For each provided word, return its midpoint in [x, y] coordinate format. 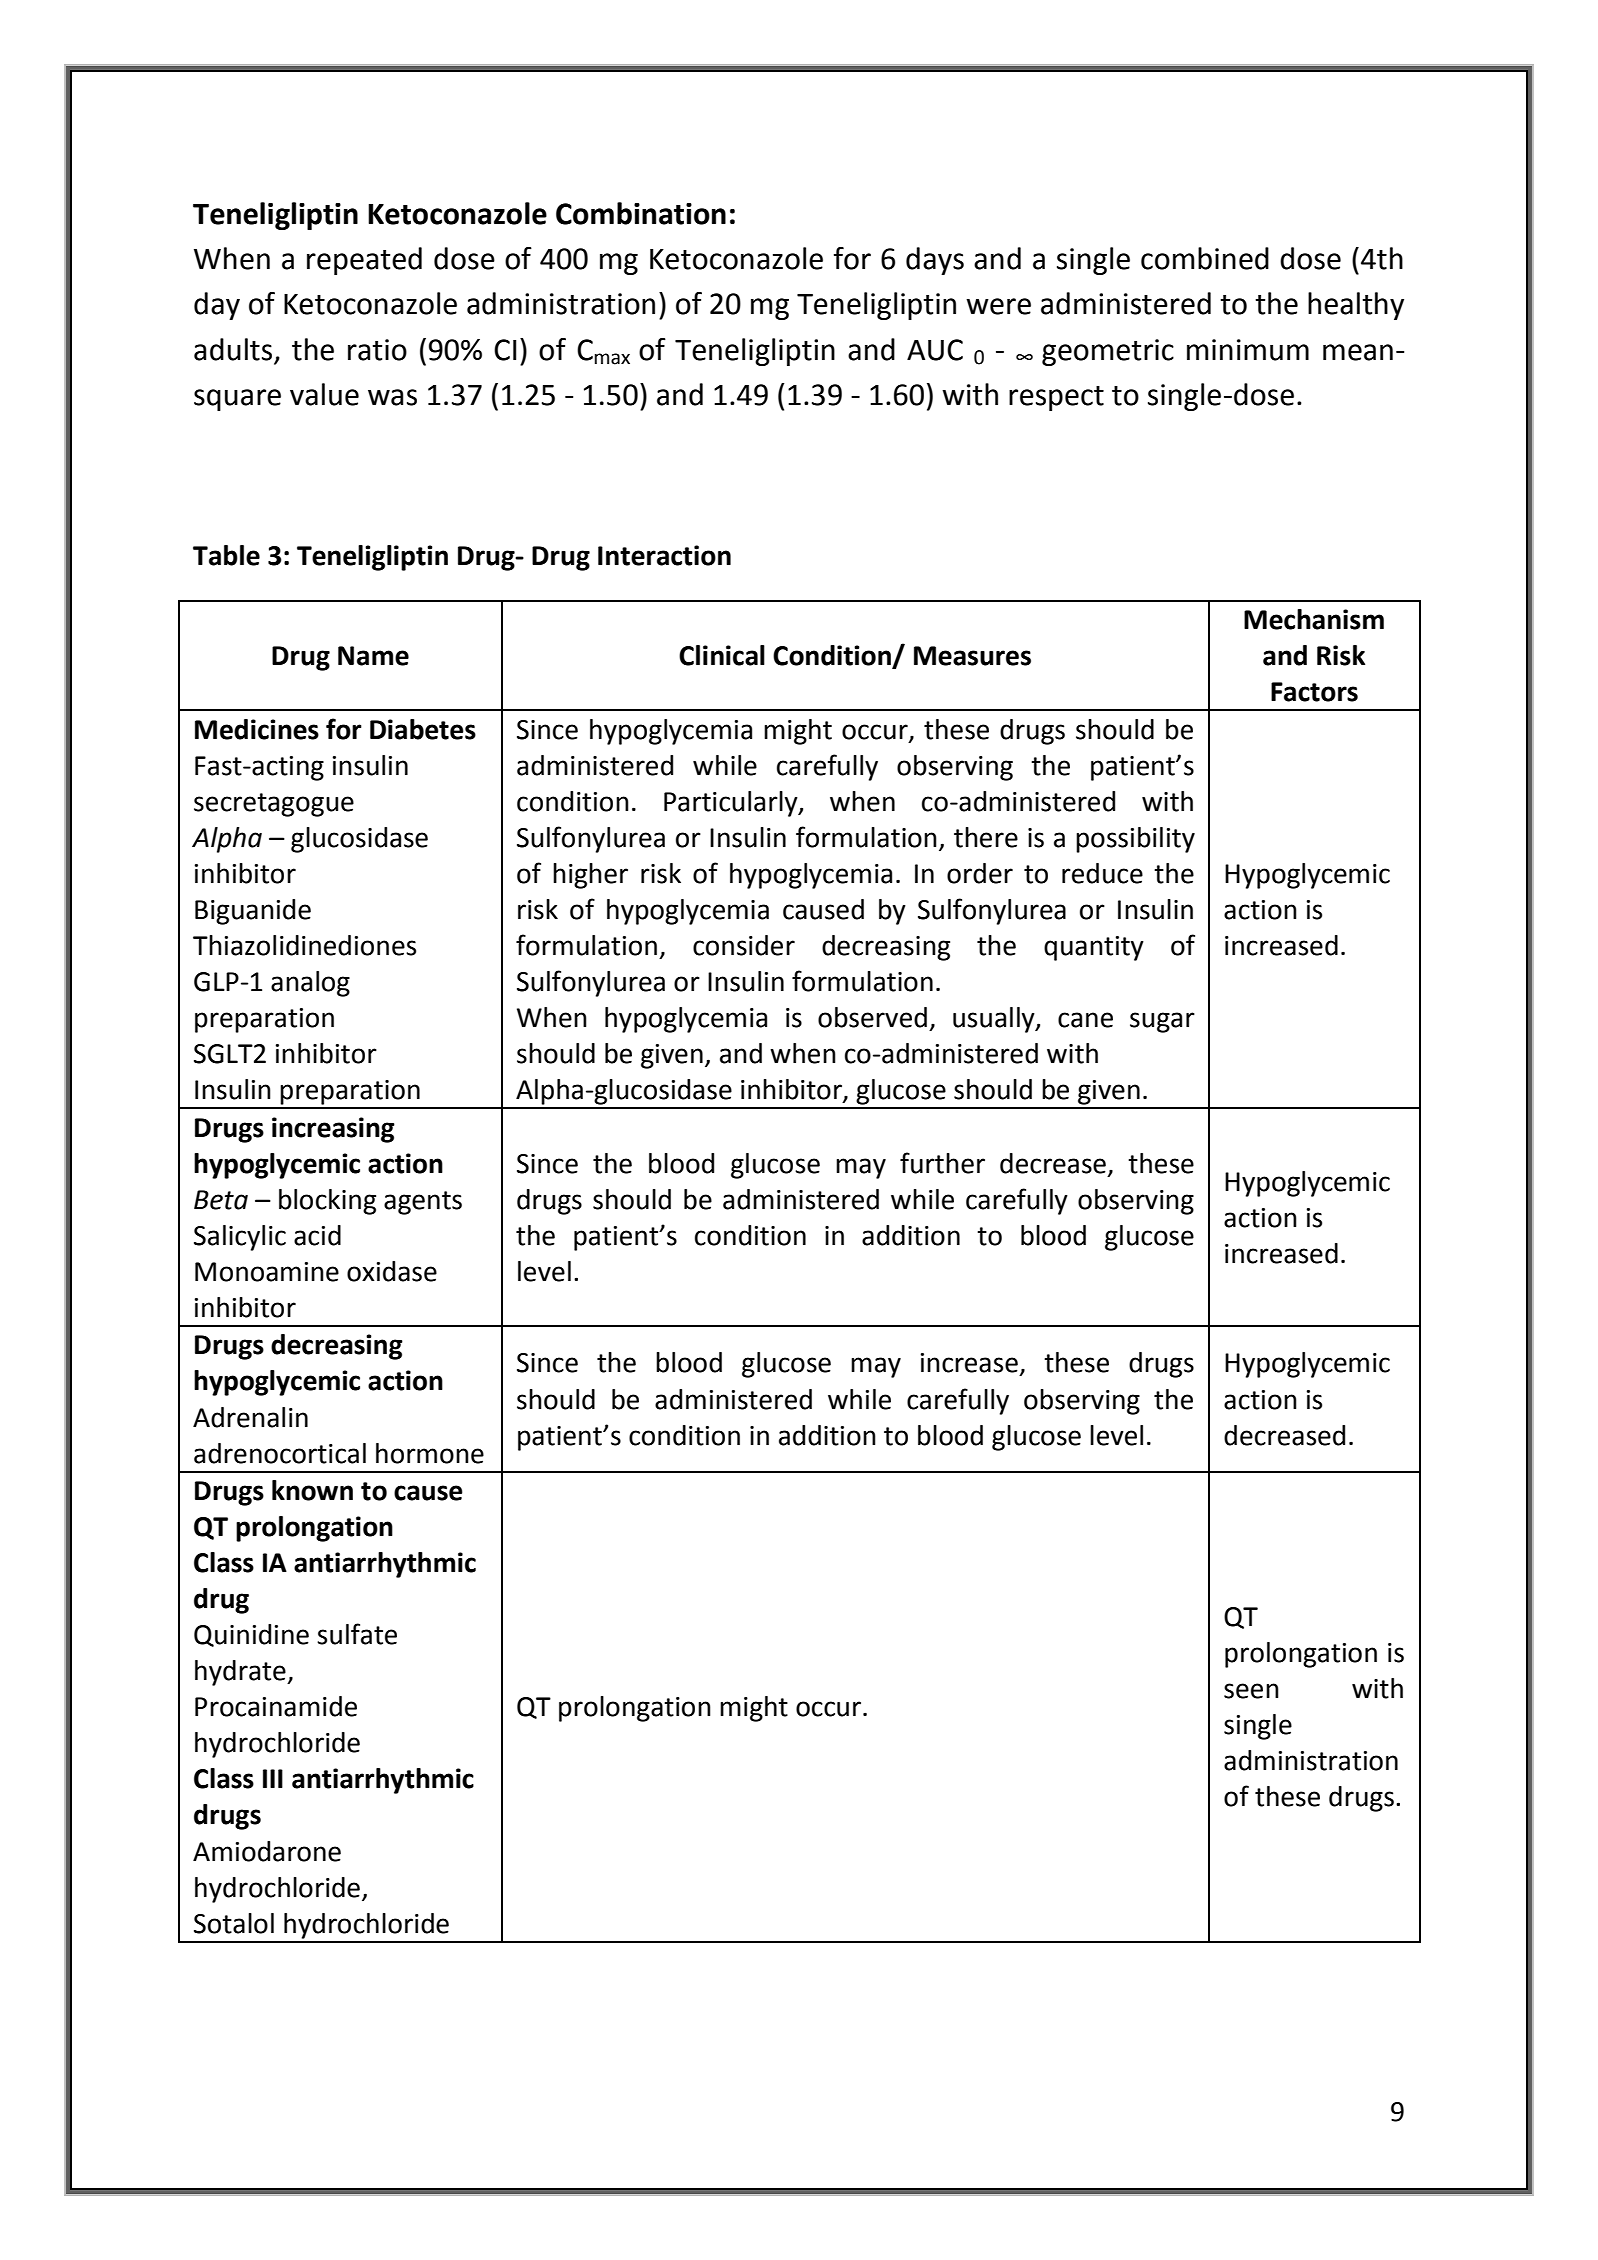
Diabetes [423, 729]
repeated [364, 261]
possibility [1135, 840]
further [942, 1163]
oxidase [392, 1271]
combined [1205, 258]
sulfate [357, 1634]
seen [1251, 1691]
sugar [1162, 1022]
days [935, 261]
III [273, 1778]
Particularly [732, 804]
